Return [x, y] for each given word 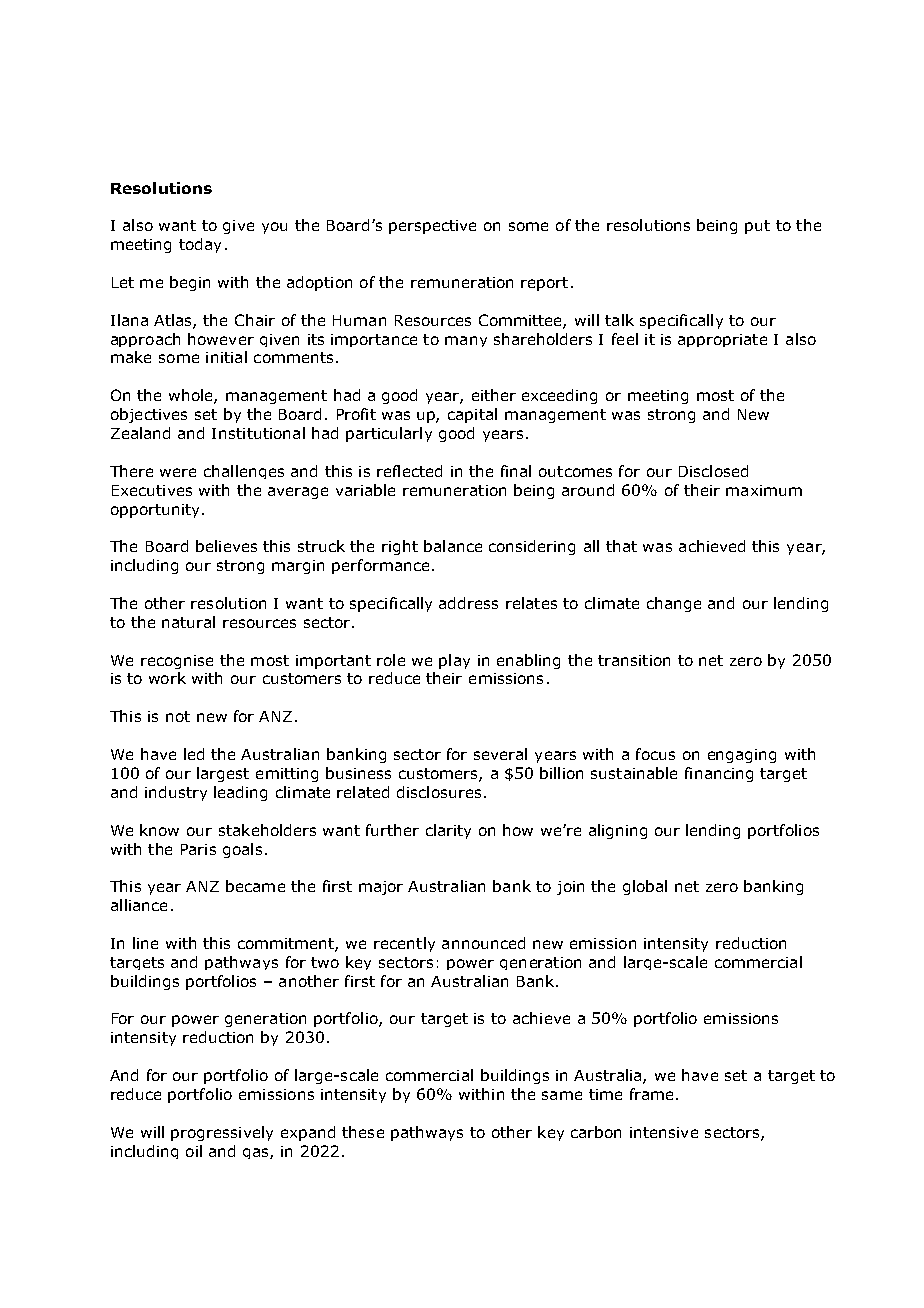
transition [634, 660]
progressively [222, 1133]
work [167, 678]
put [757, 227]
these [363, 1132]
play [454, 661]
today [200, 245]
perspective [432, 227]
